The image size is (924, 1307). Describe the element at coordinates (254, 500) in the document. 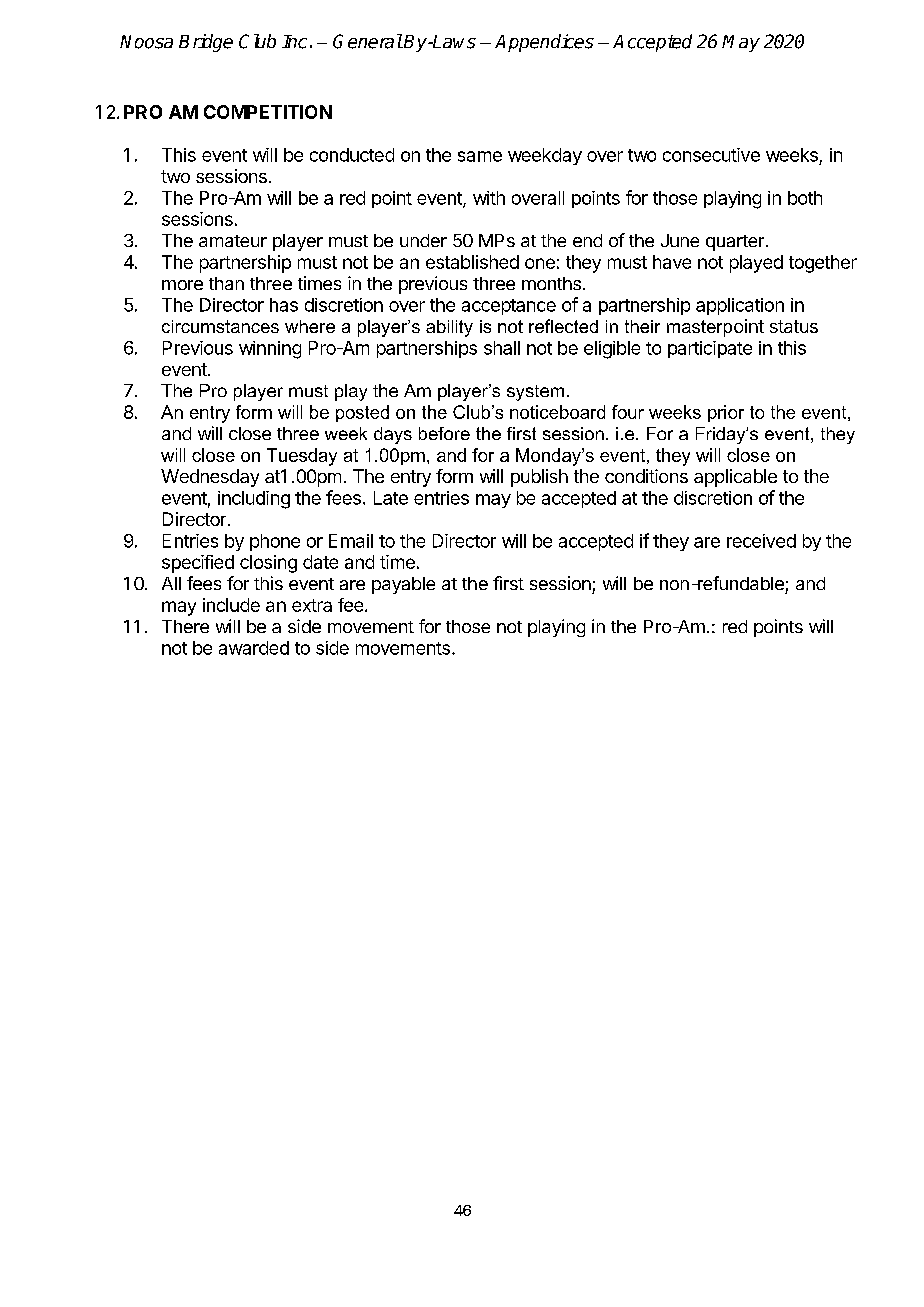

I see `including` at that location.
